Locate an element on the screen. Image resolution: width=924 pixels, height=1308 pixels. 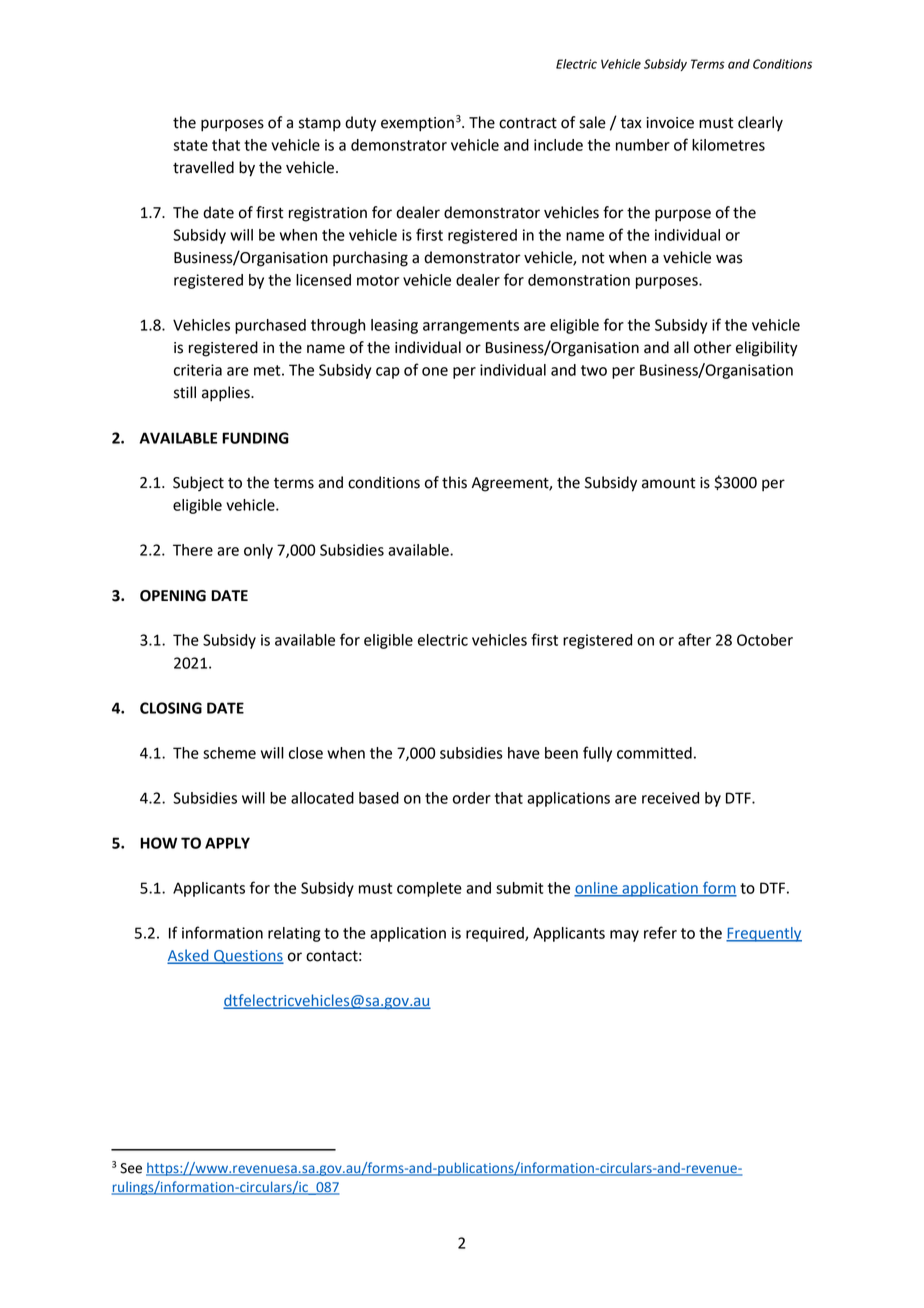
travelled is located at coordinates (203, 167).
